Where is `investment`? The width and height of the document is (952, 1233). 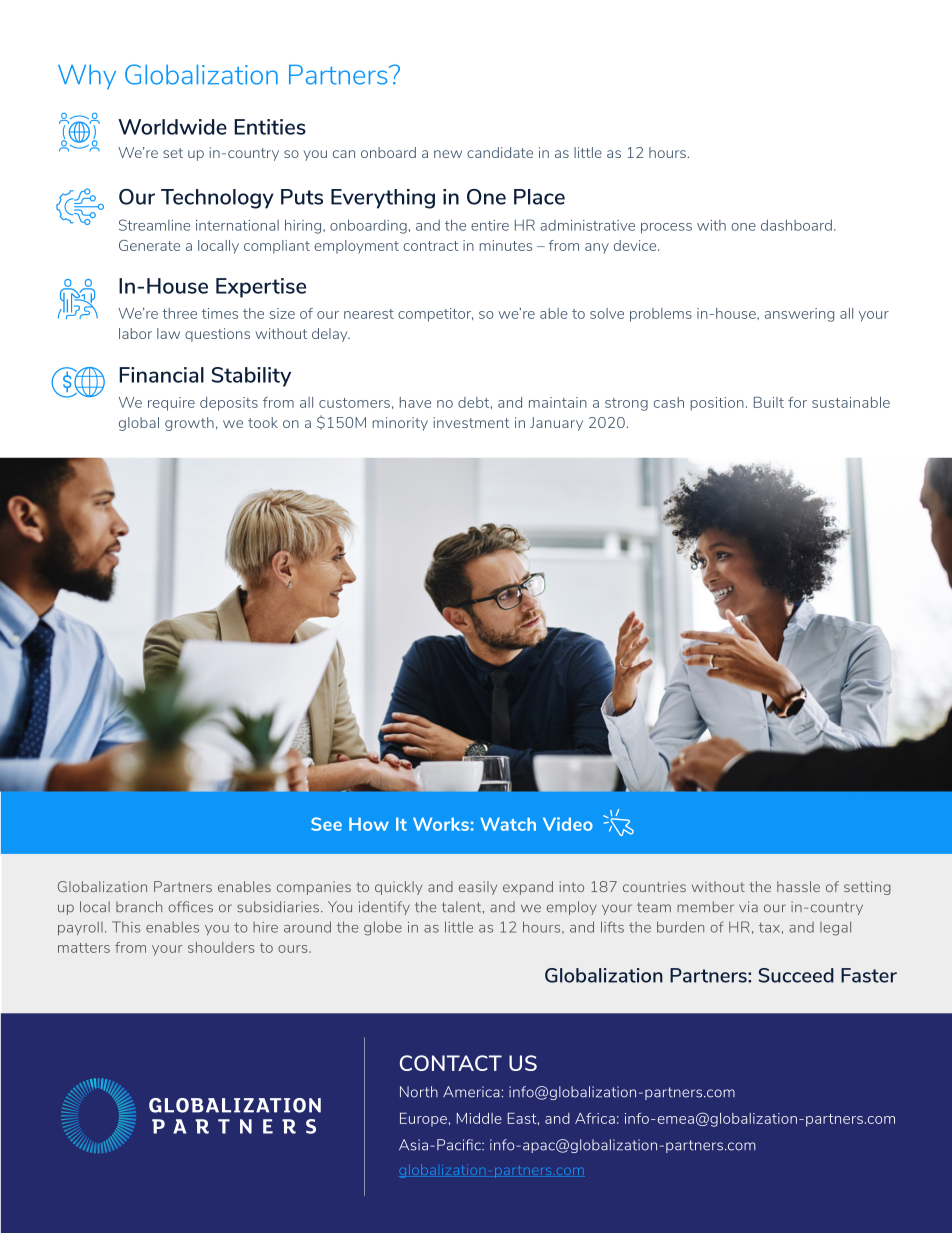 investment is located at coordinates (471, 422).
